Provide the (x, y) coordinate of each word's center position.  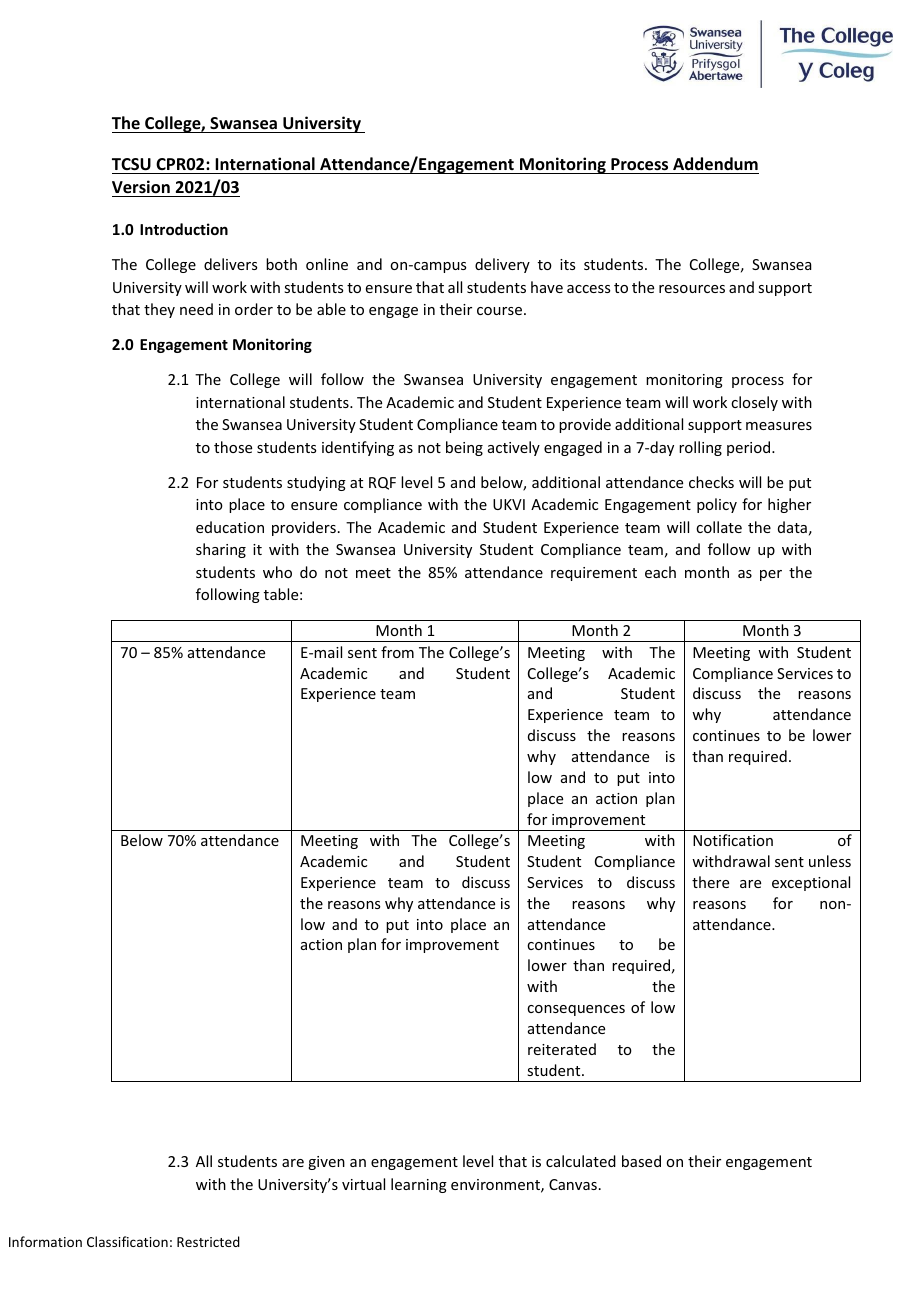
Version (141, 187)
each (660, 572)
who (277, 572)
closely (754, 403)
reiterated (562, 1049)
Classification (127, 1241)
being (464, 448)
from (397, 652)
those (233, 447)
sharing (221, 550)
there (710, 882)
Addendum (715, 165)
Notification (733, 840)
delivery (502, 265)
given (326, 1163)
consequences (576, 1010)
